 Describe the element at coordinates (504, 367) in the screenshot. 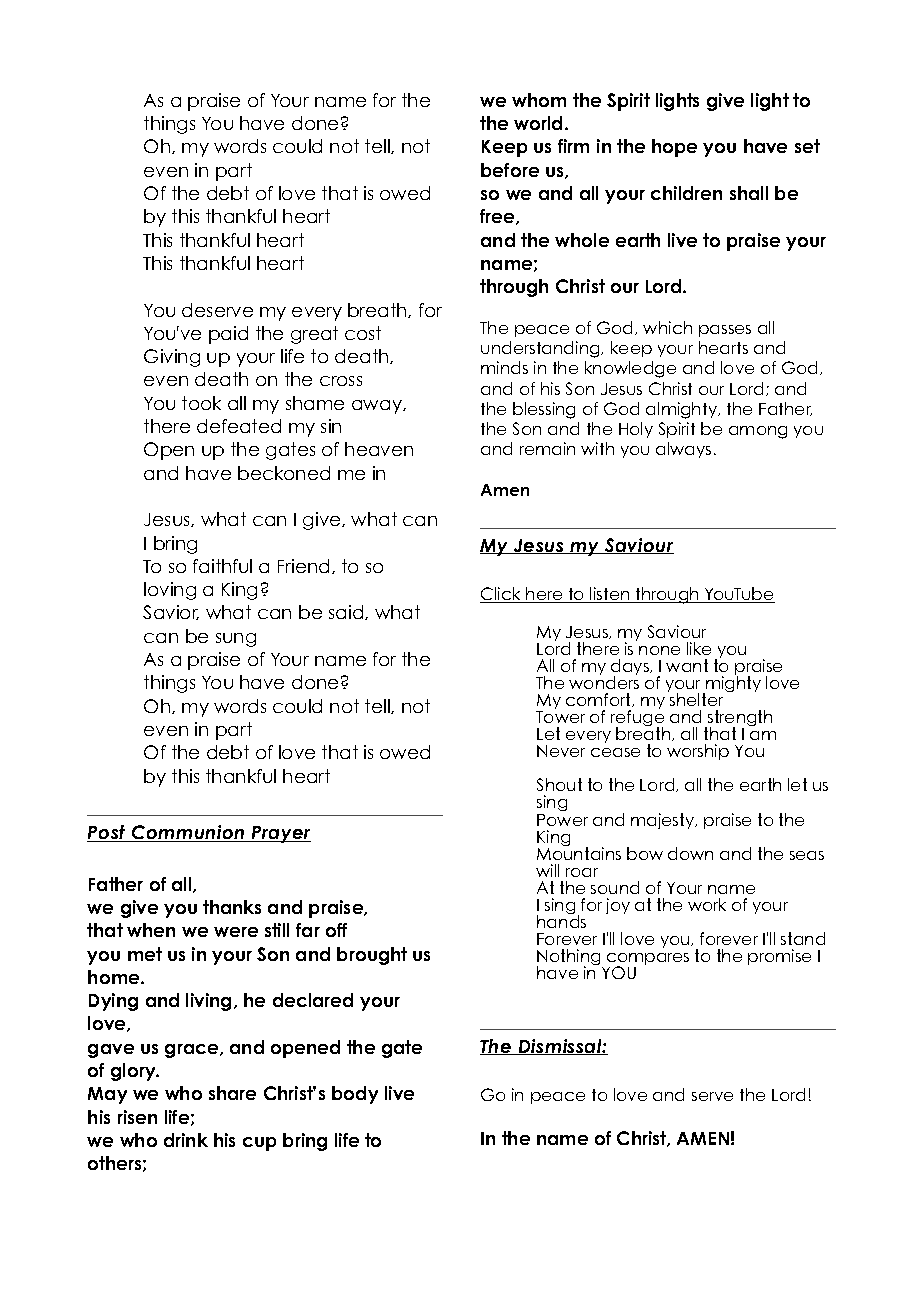

I see `minds` at that location.
